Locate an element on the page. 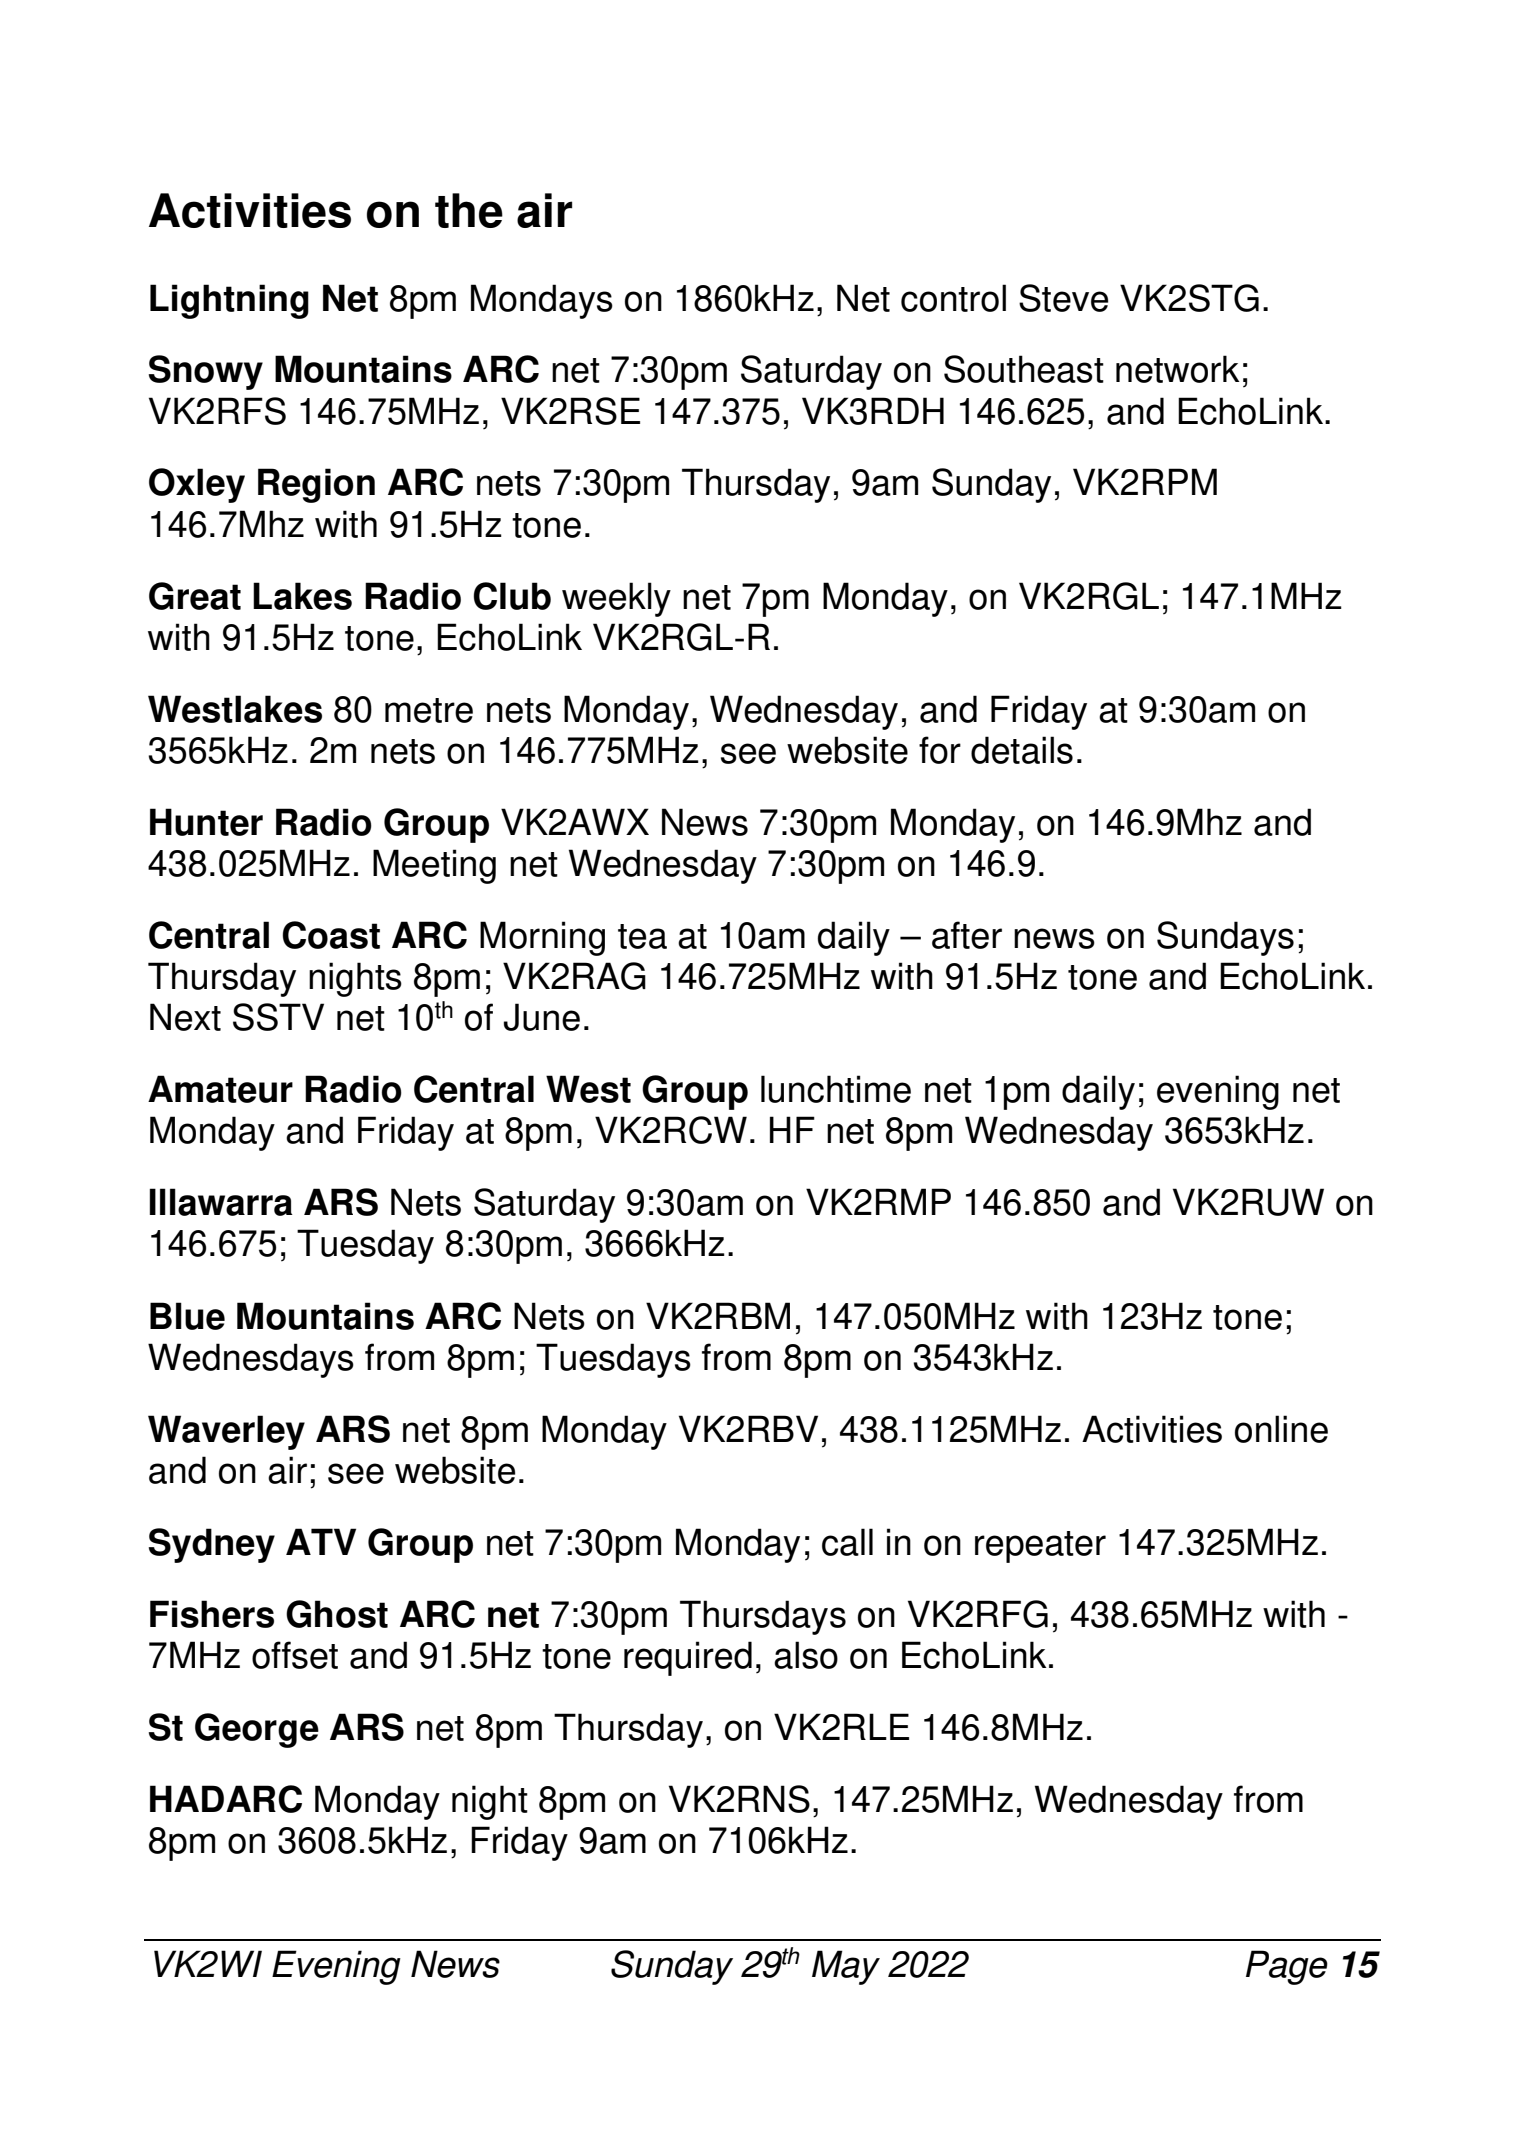  call is located at coordinates (847, 1542).
